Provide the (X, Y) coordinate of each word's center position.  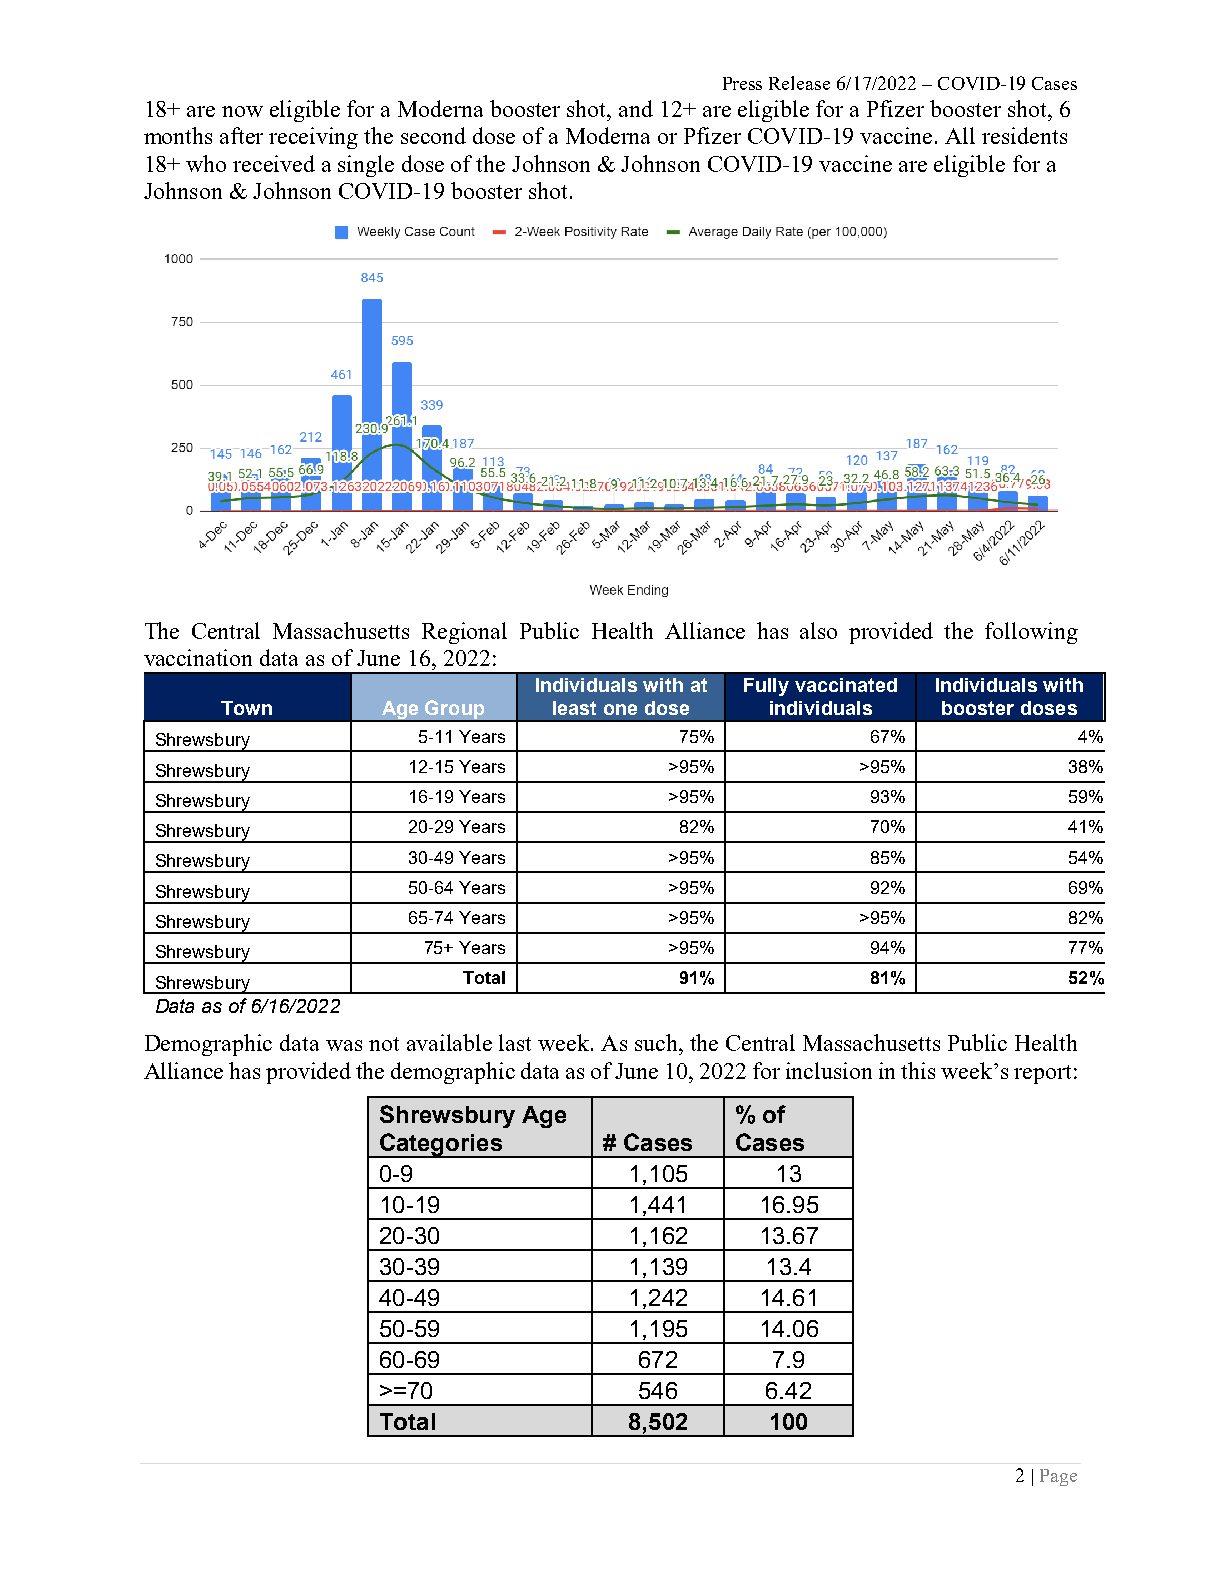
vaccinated (846, 685)
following (1031, 633)
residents (1024, 135)
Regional (464, 633)
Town (246, 708)
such (658, 1042)
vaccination (198, 657)
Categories (441, 1145)
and (636, 108)
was (344, 1045)
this (918, 1070)
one (620, 709)
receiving (313, 138)
